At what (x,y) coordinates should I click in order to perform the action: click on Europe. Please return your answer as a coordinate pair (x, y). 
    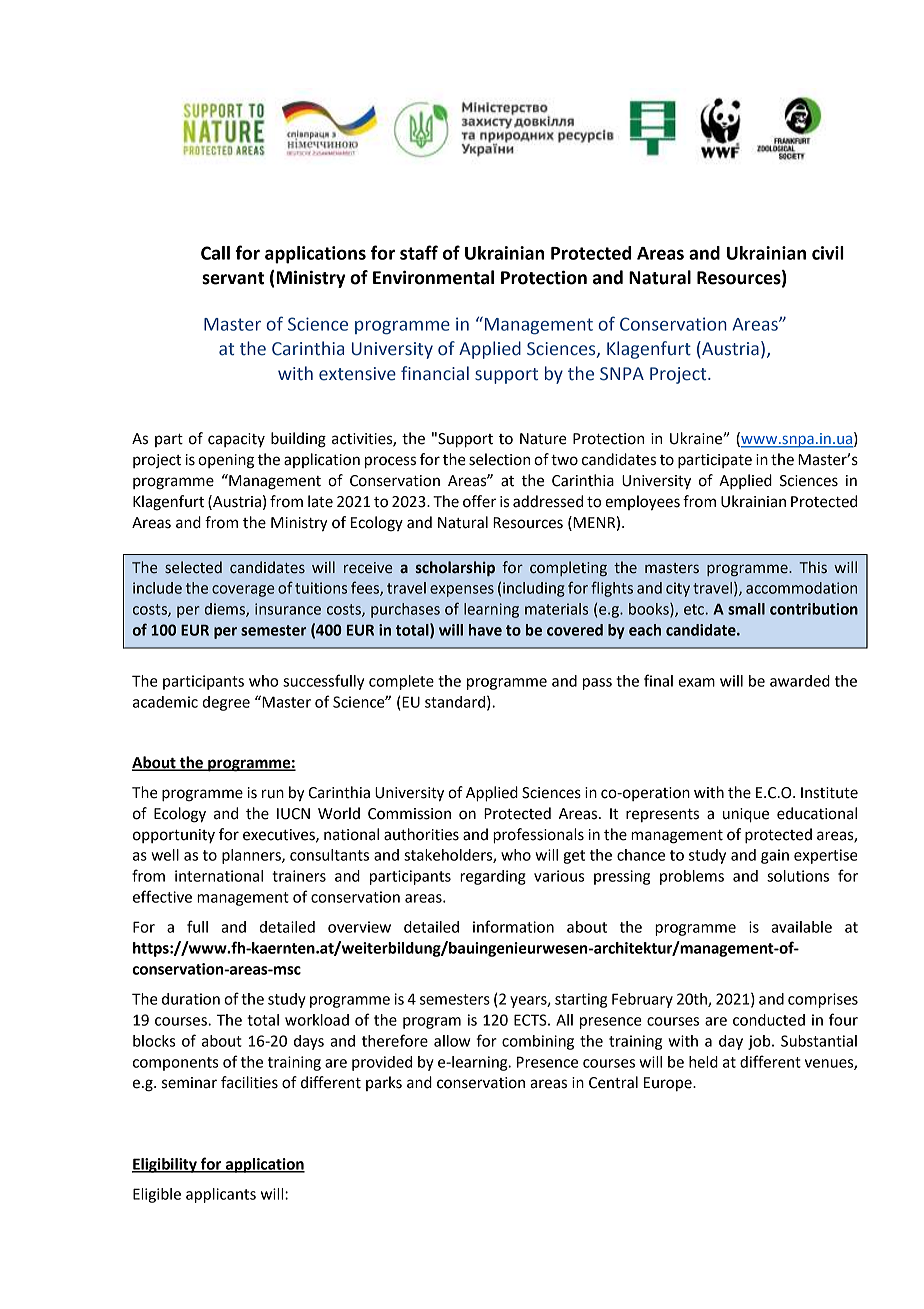
    Looking at the image, I should click on (669, 1084).
